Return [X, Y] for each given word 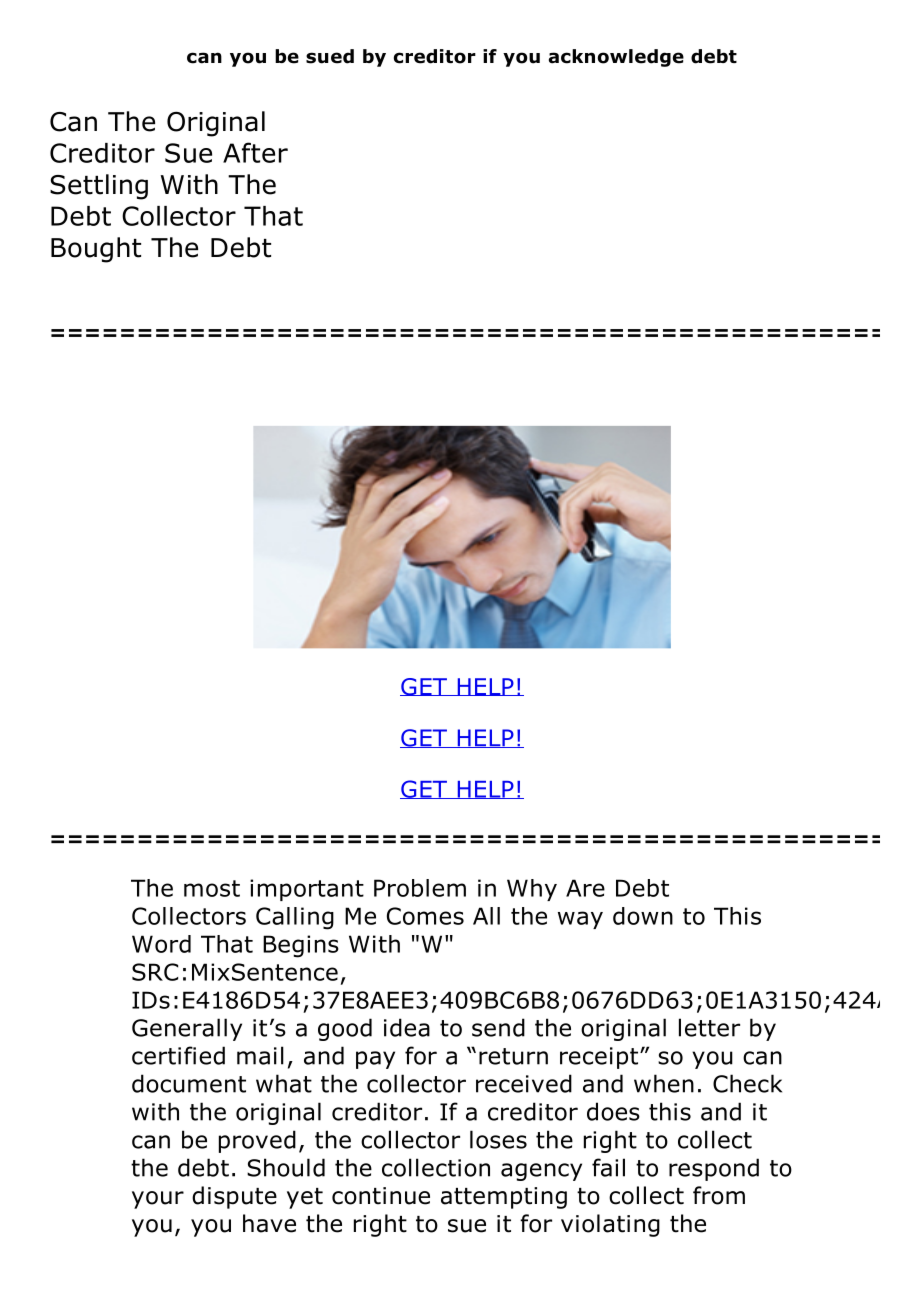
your [158, 1200]
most [212, 888]
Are [585, 888]
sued [330, 56]
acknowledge [616, 58]
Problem [420, 888]
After [255, 152]
